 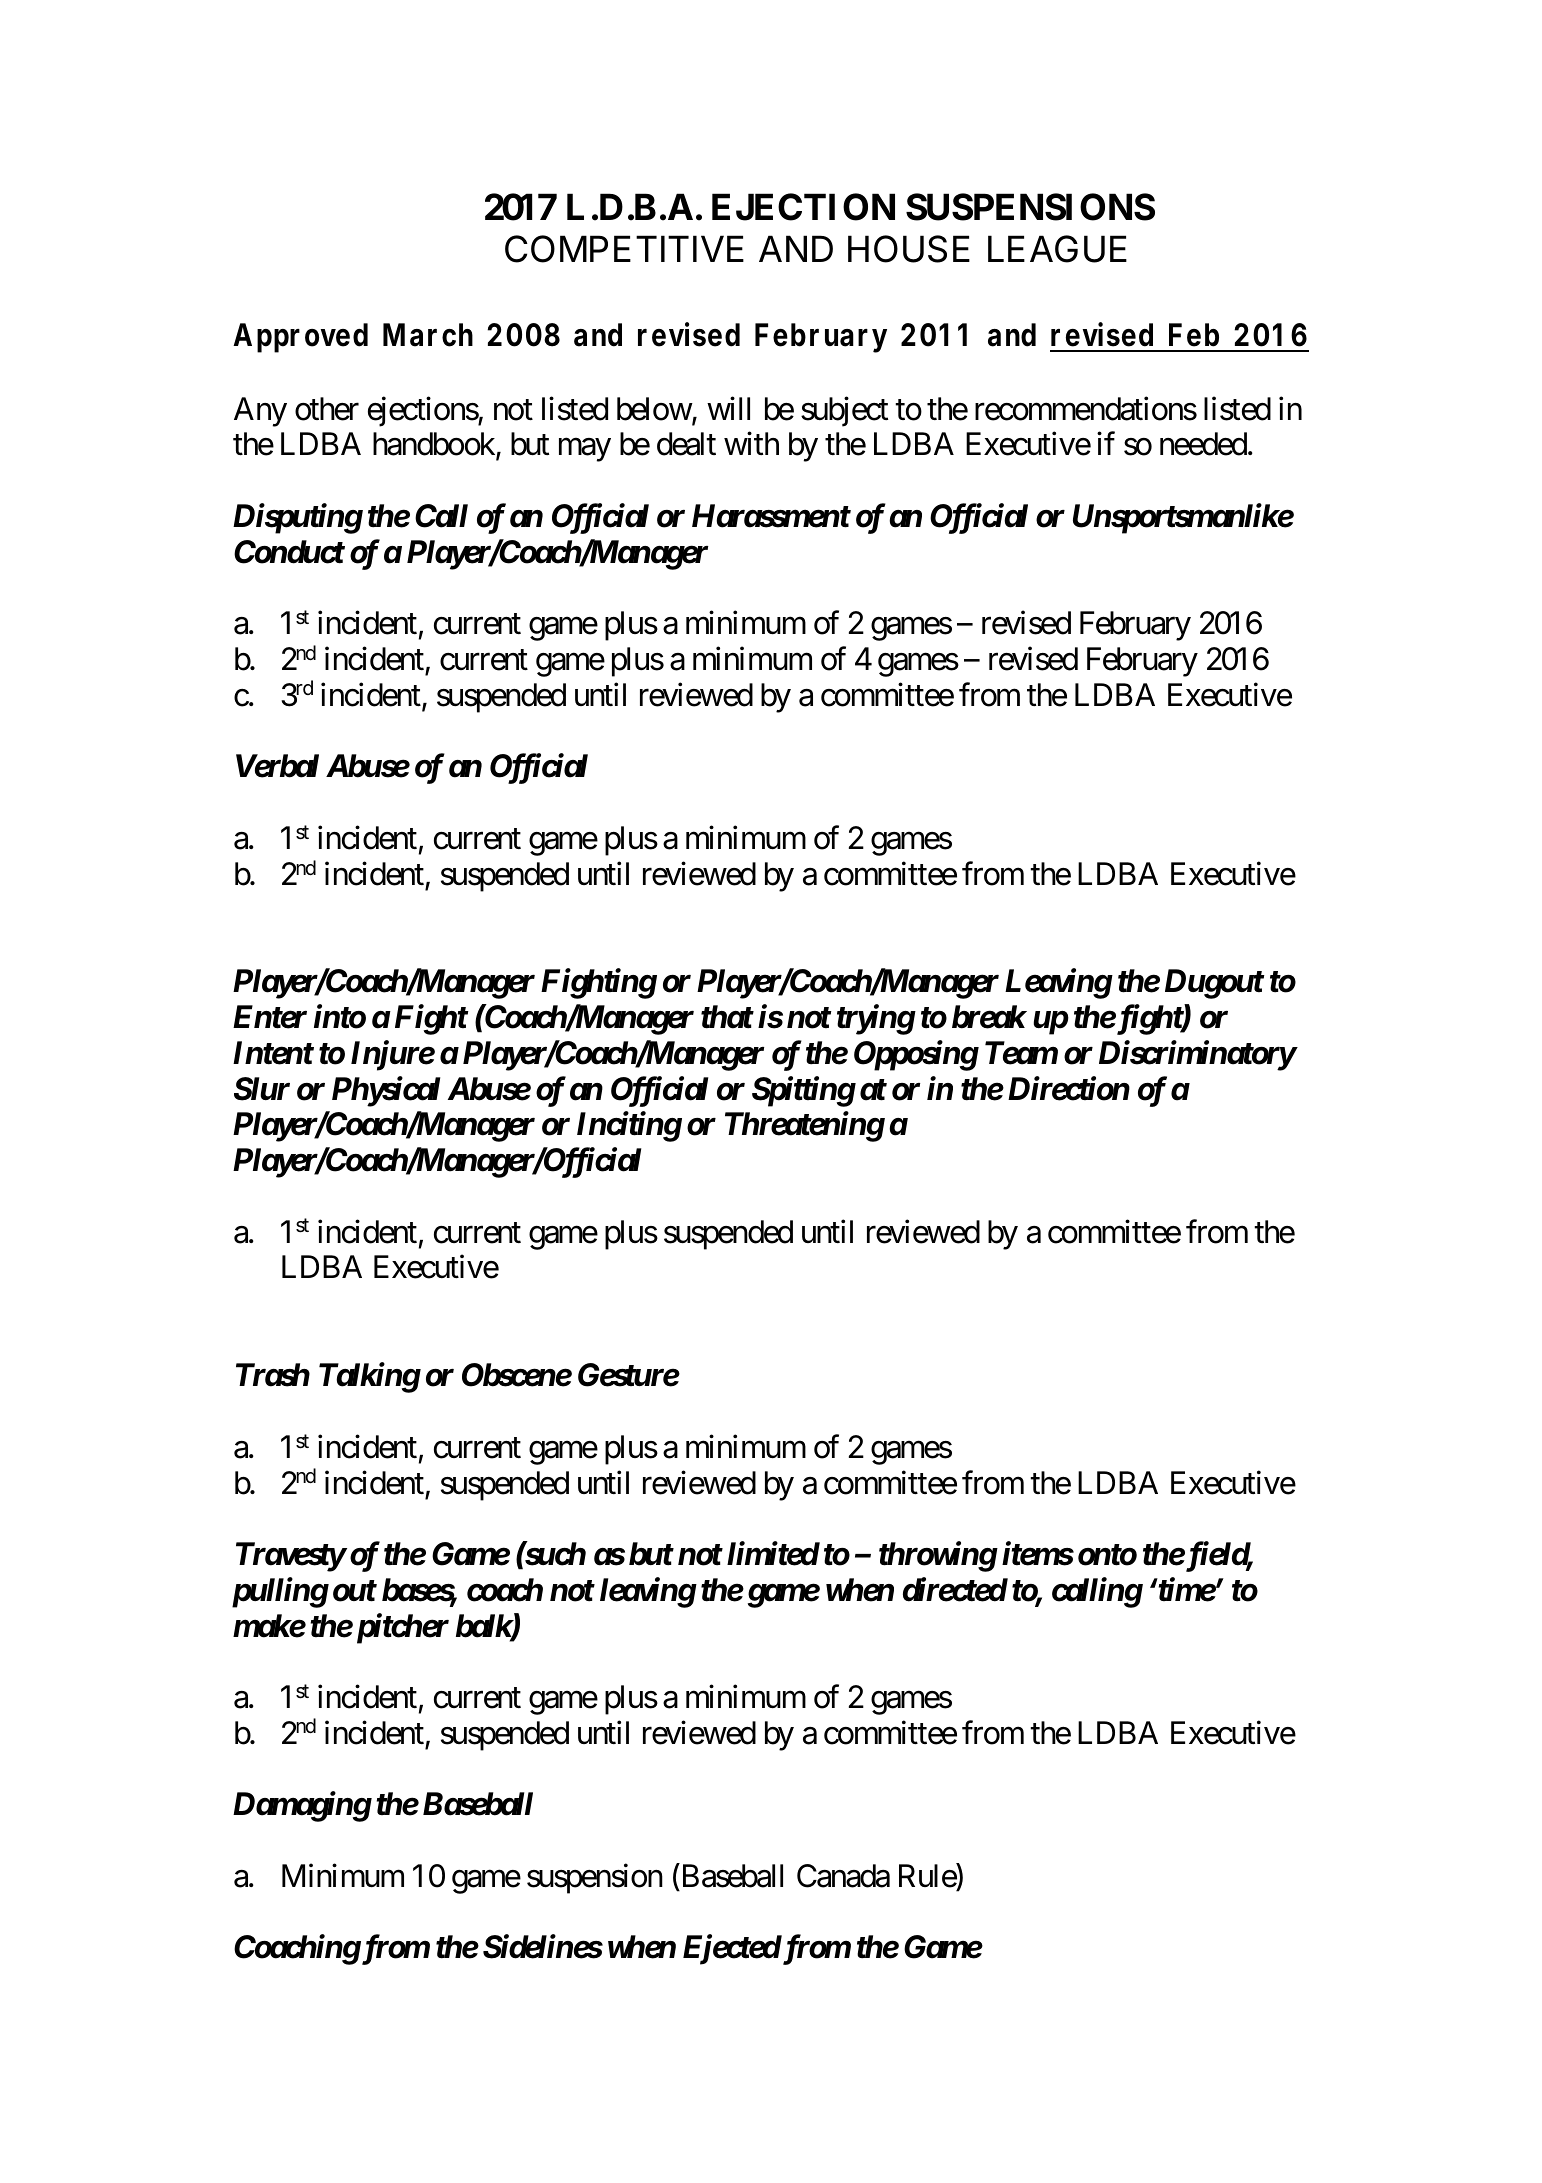 I want to click on Physical, so click(x=386, y=1091).
